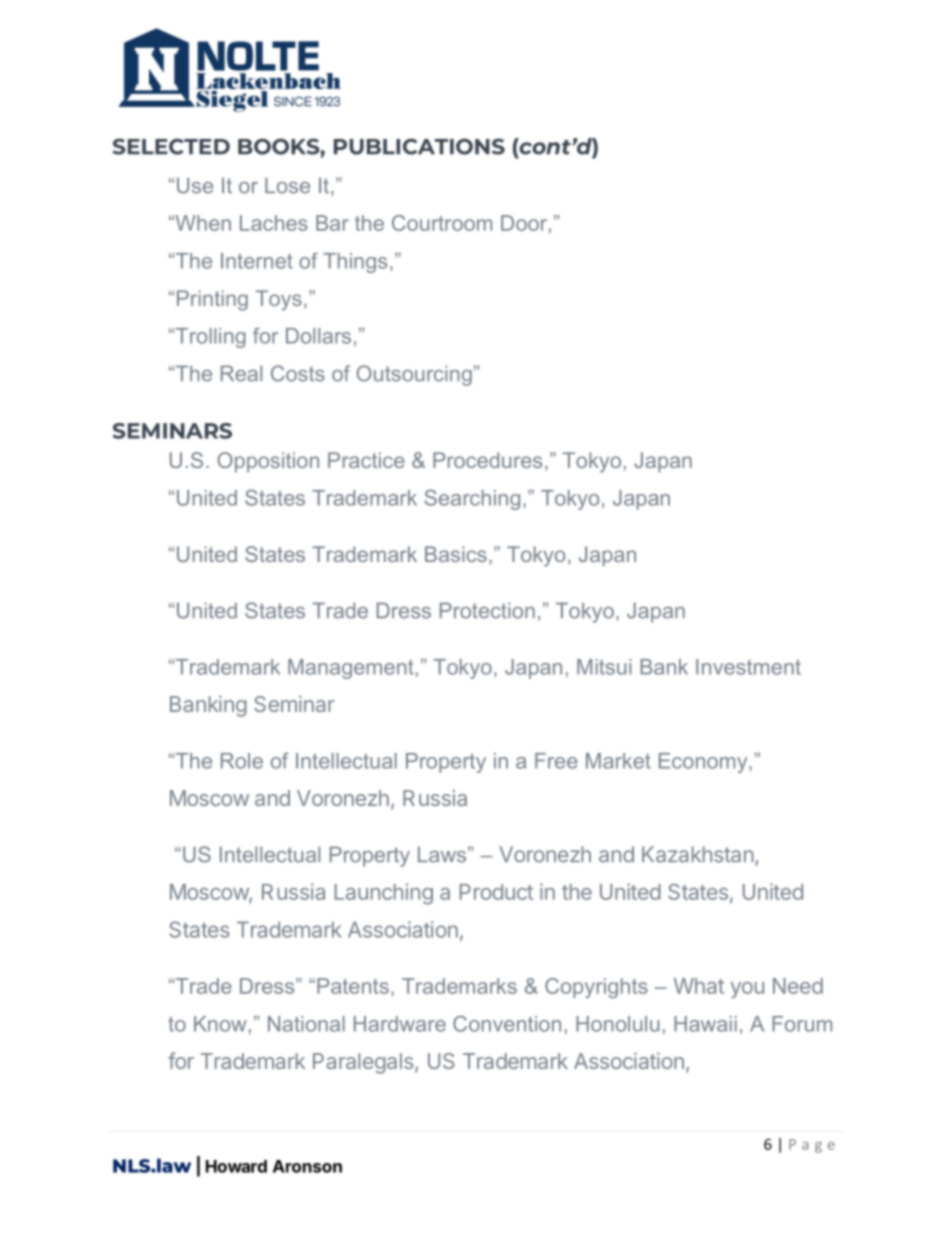 This screenshot has height=1233, width=952. I want to click on Convention, so click(507, 1023).
